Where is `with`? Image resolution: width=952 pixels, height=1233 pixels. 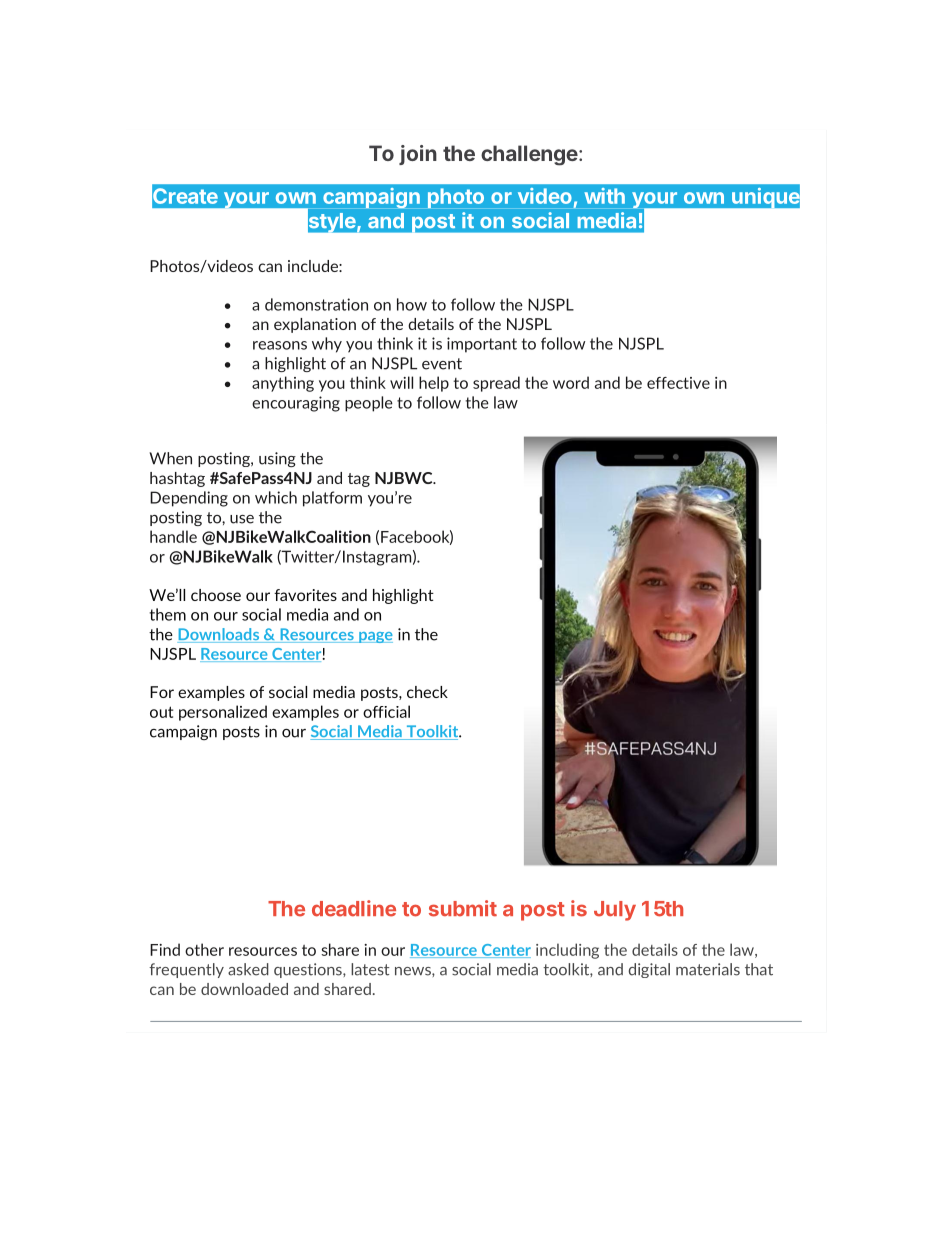
with is located at coordinates (604, 196).
